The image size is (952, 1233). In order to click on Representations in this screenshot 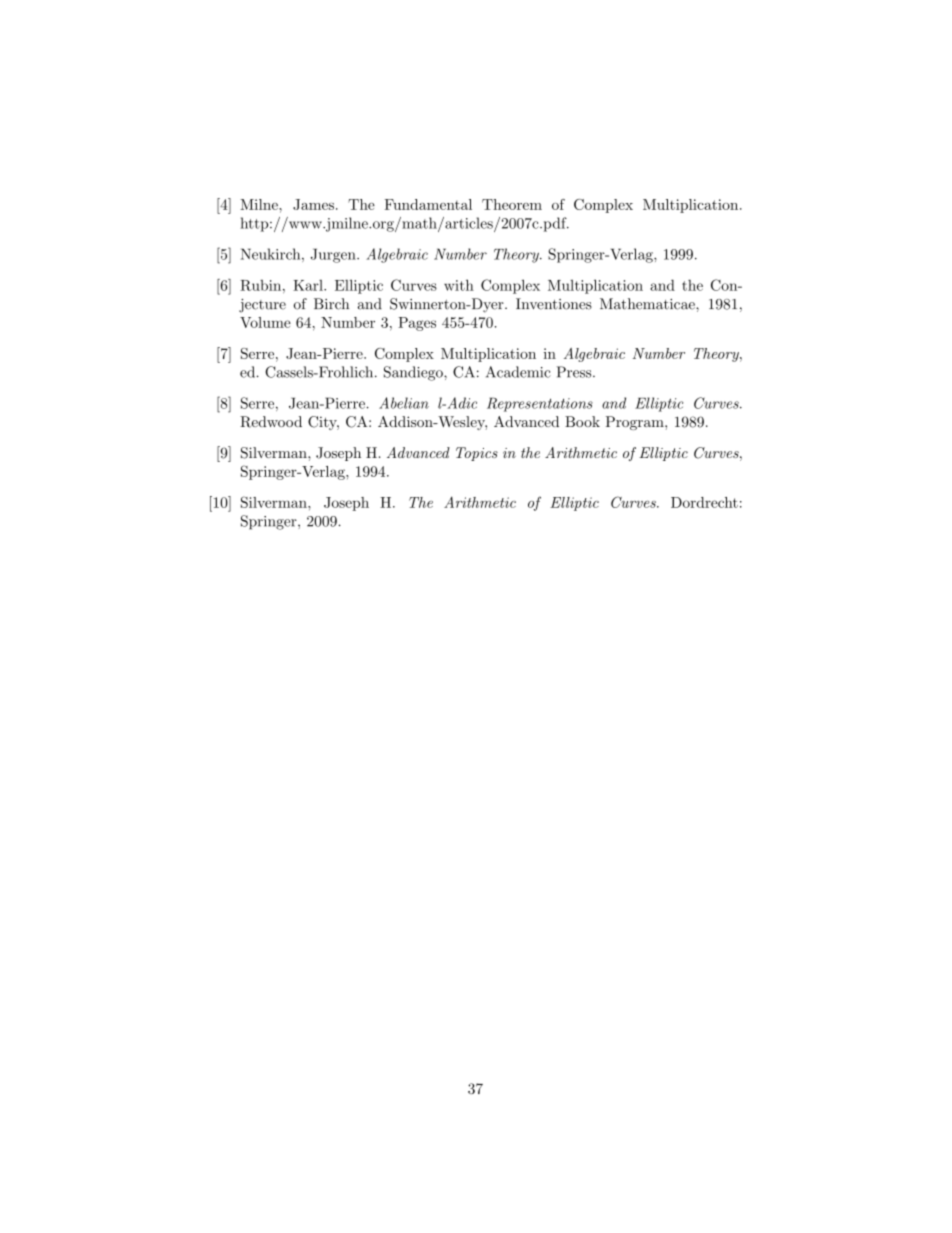, I will do `click(540, 404)`.
